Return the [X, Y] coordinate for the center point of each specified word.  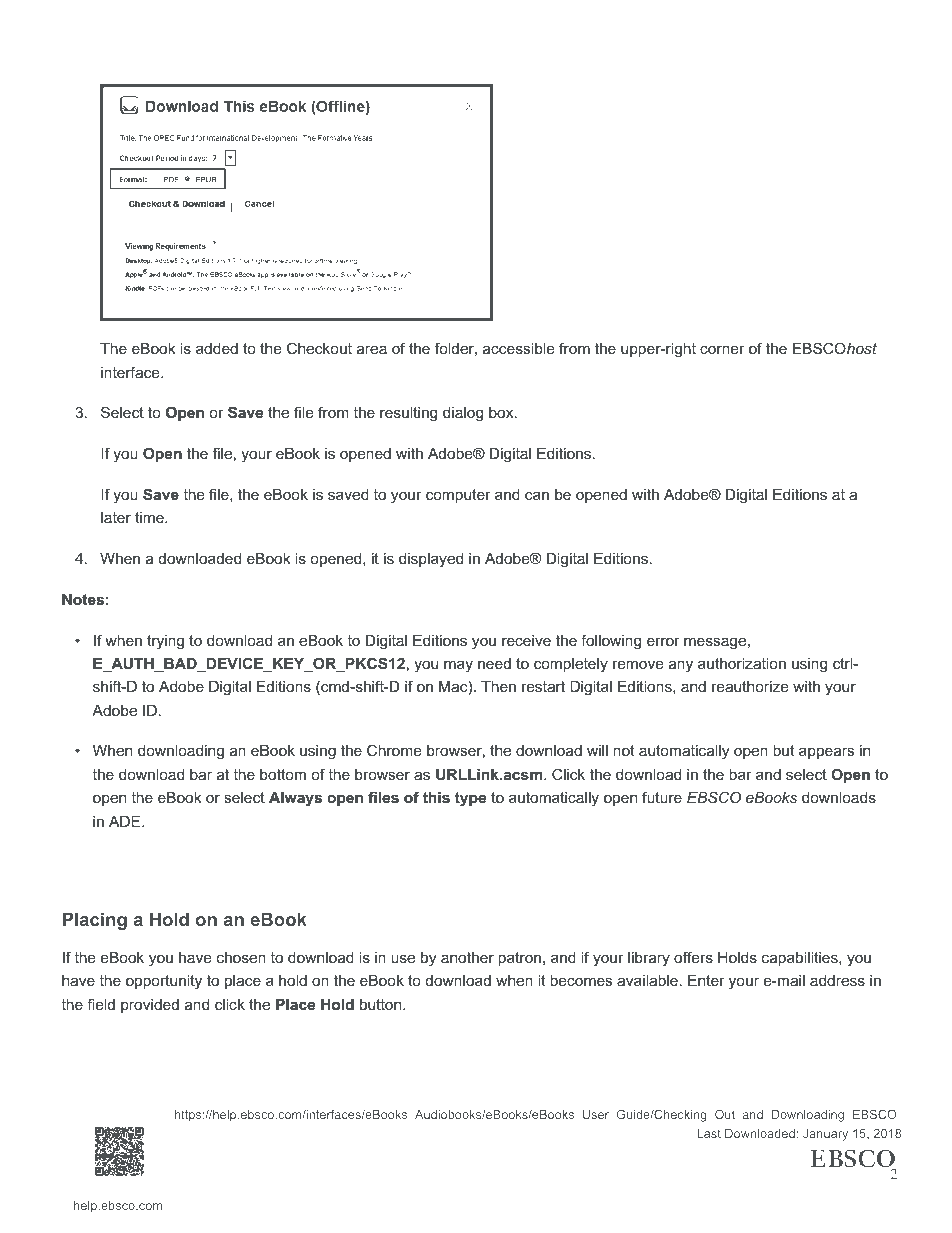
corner [722, 349]
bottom [283, 774]
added [217, 348]
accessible [519, 348]
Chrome [394, 750]
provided [150, 1006]
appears [826, 753]
